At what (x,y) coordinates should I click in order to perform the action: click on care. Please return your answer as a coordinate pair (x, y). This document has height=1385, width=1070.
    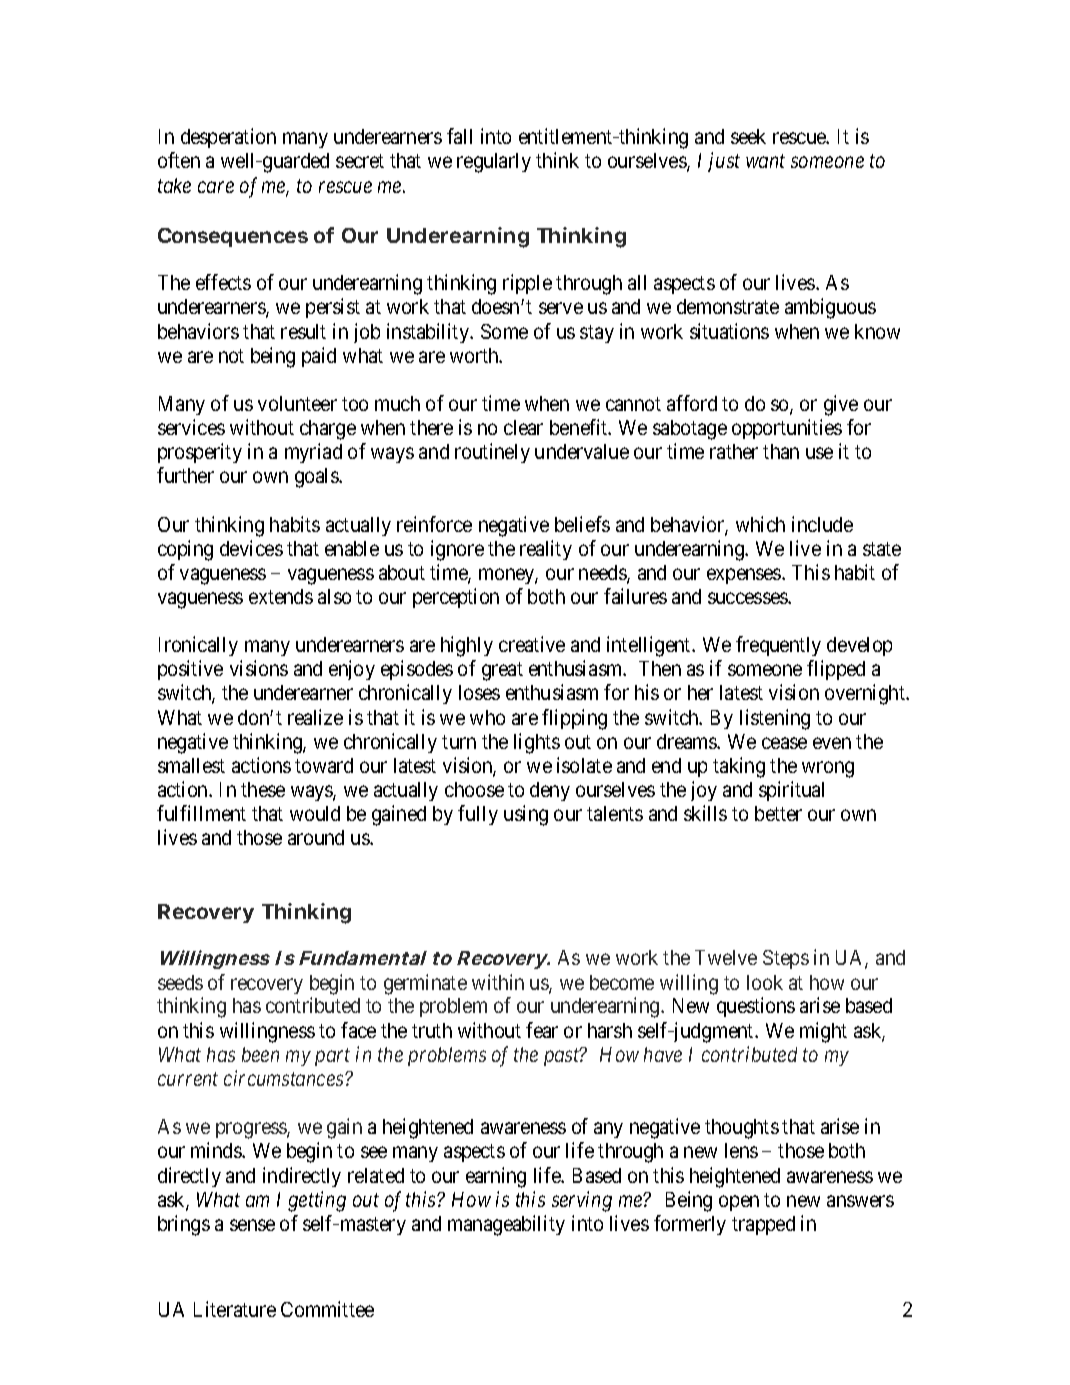
    Looking at the image, I should click on (216, 187).
